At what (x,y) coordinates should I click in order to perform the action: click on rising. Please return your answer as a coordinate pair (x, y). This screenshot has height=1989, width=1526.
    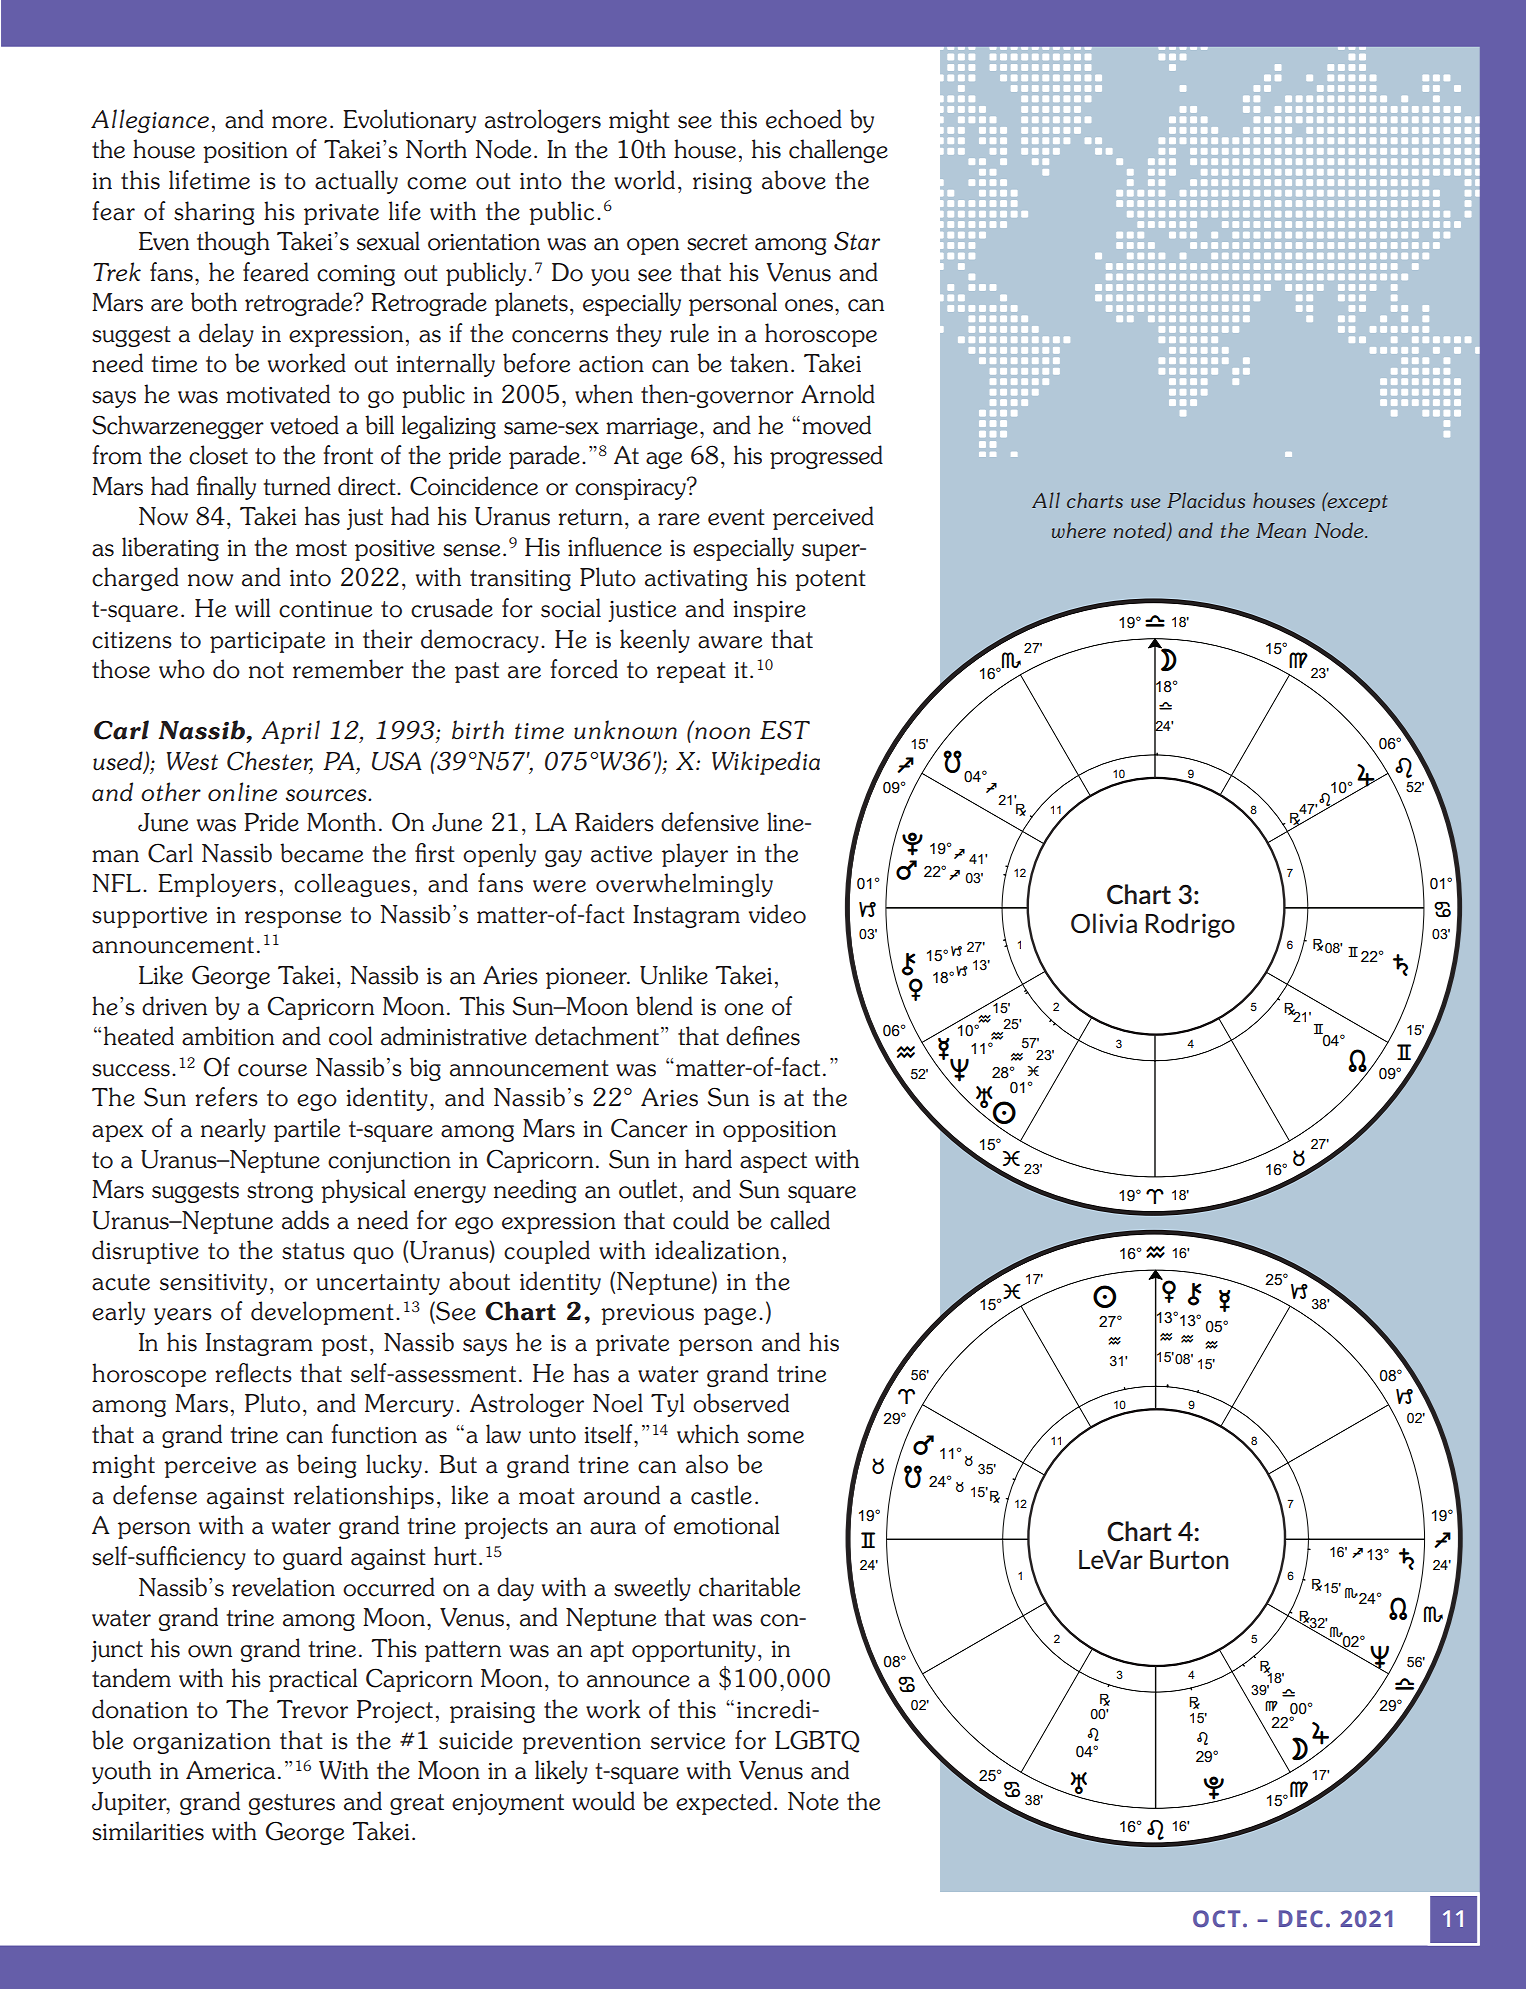
    Looking at the image, I should click on (722, 183).
